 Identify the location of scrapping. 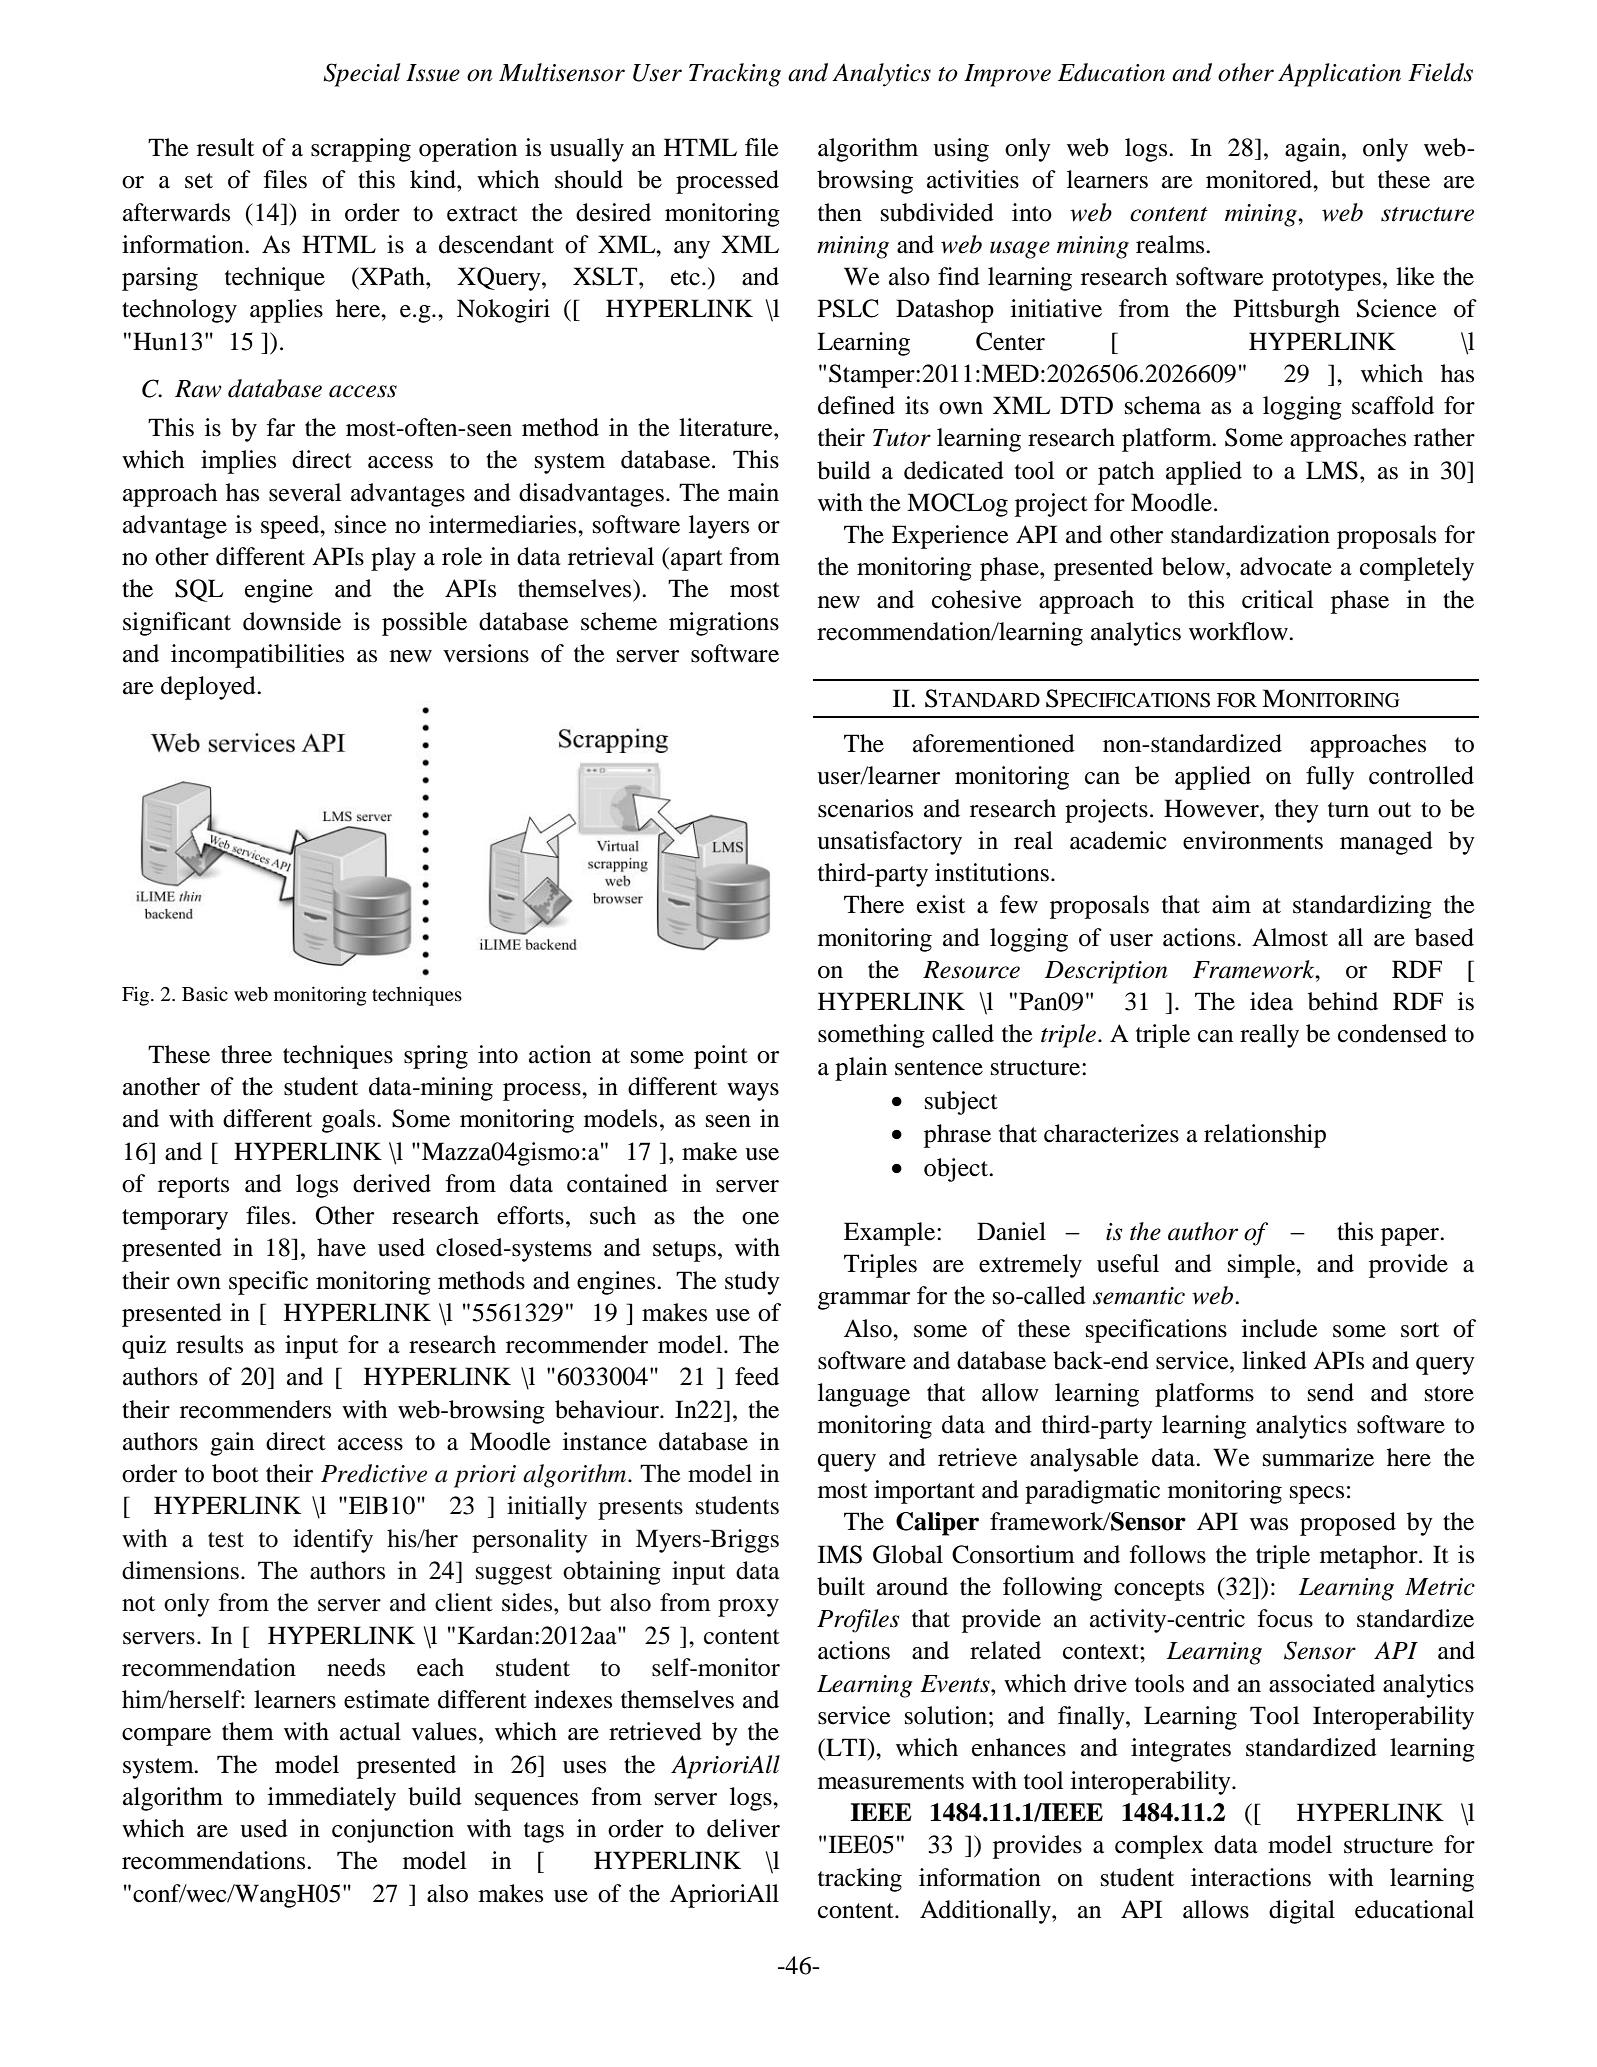
(361, 150).
